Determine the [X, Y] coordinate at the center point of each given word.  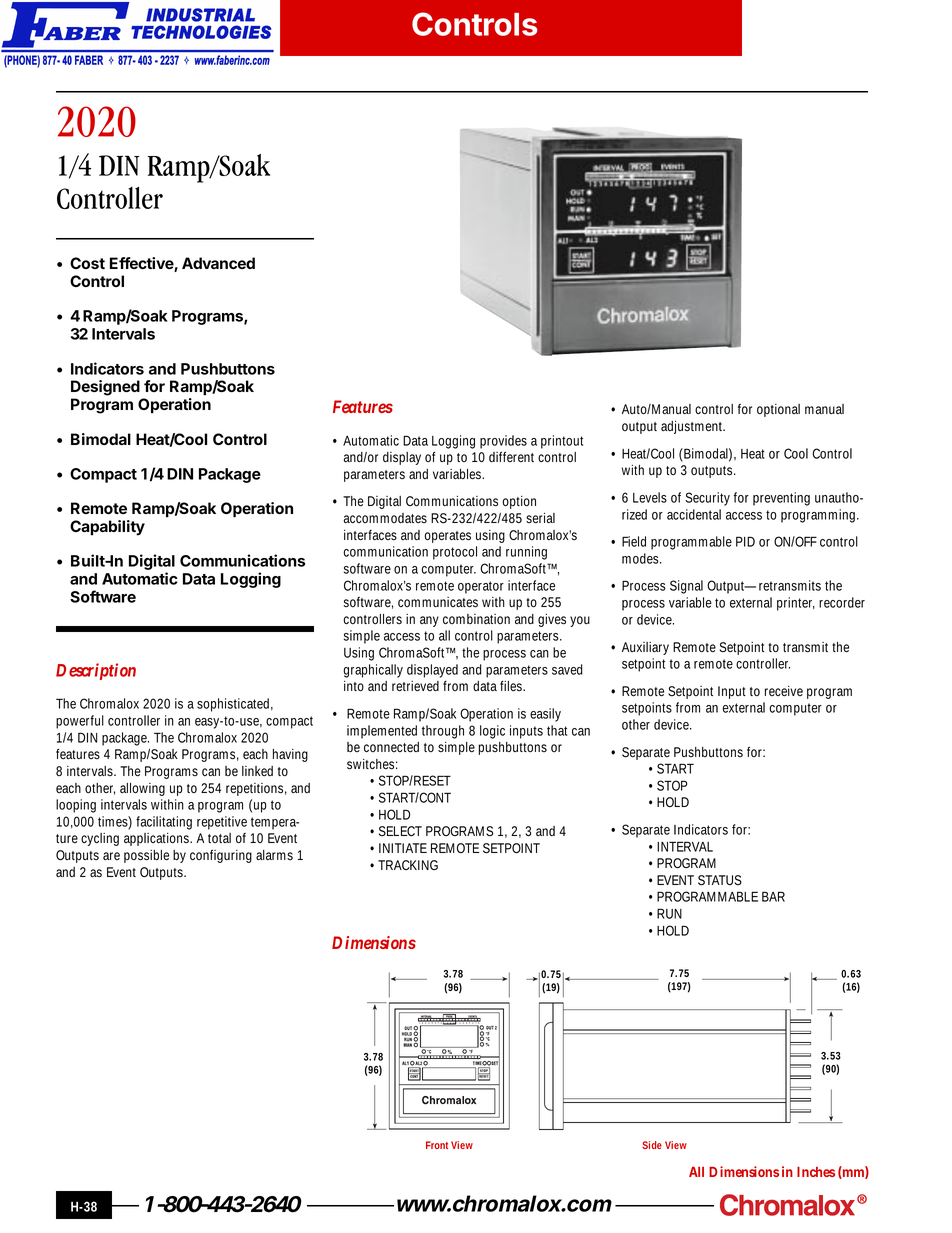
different [511, 457]
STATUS [720, 880]
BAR [773, 896]
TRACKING [408, 865]
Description [96, 671]
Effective [142, 264]
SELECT [400, 831]
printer [796, 604]
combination [476, 619]
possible [146, 856]
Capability [107, 528]
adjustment [693, 427]
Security [707, 499]
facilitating [164, 823]
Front [437, 1145]
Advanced [218, 263]
